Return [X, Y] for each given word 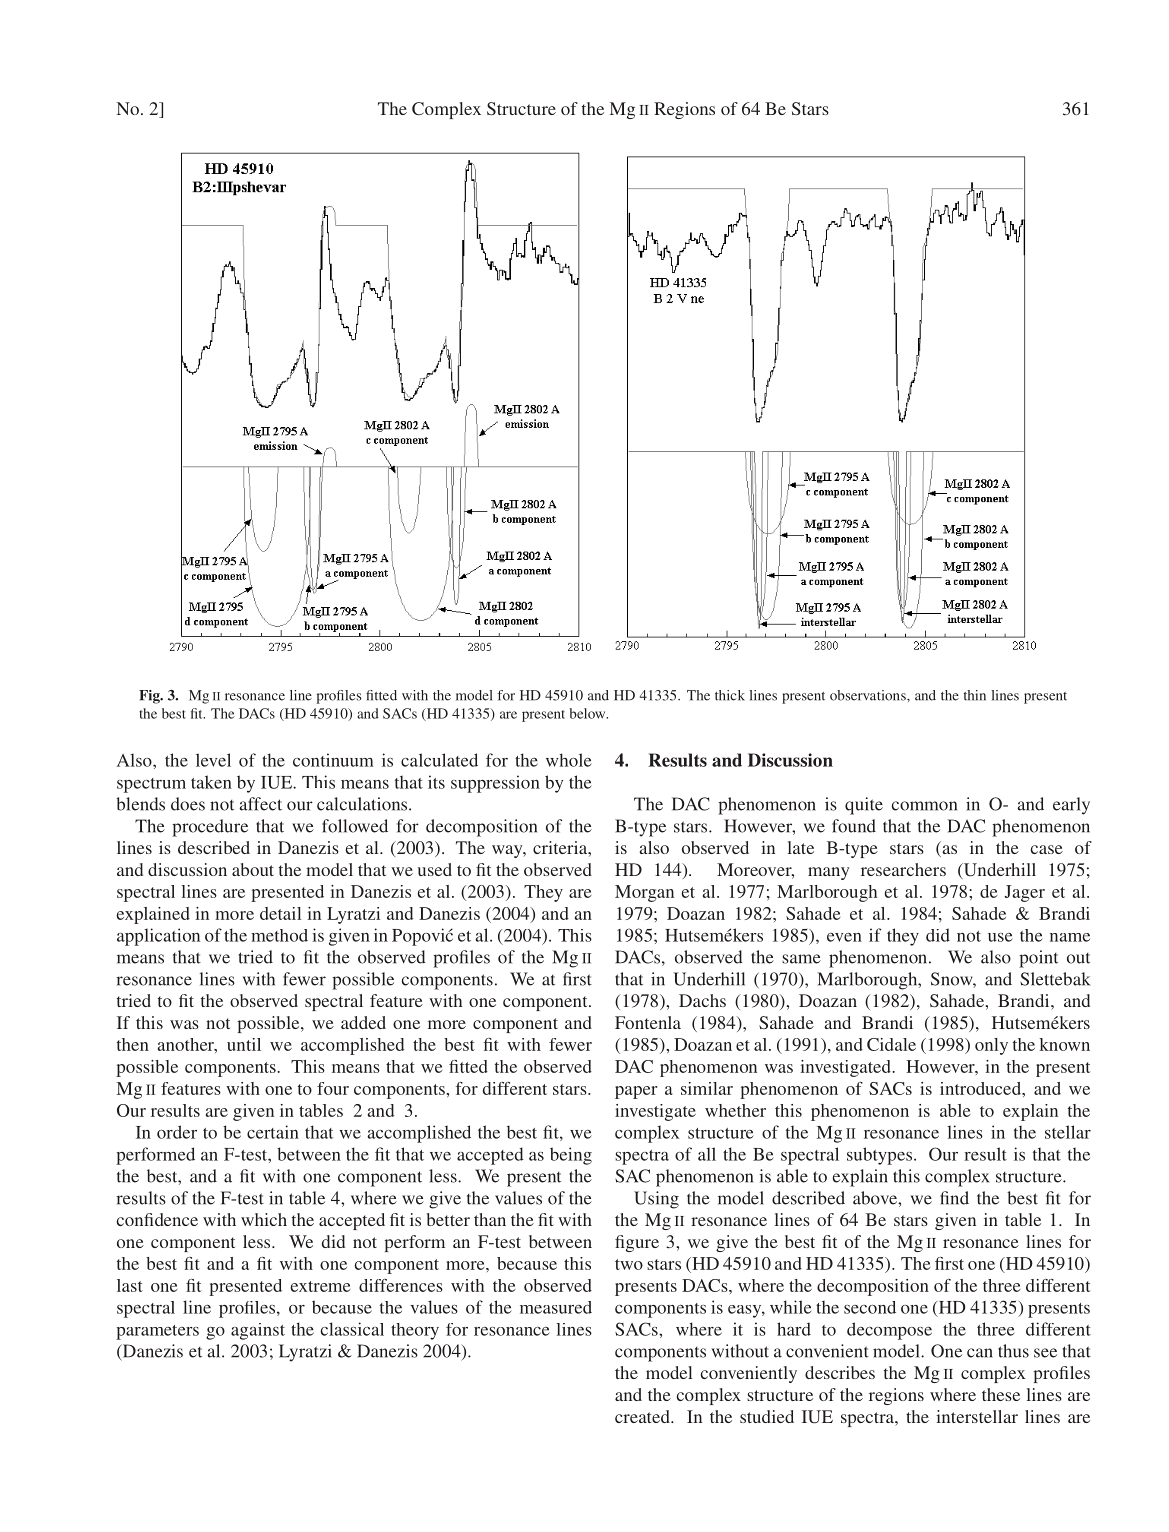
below [588, 713]
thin [975, 695]
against [258, 1331]
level [213, 760]
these [1001, 1394]
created [643, 1416]
